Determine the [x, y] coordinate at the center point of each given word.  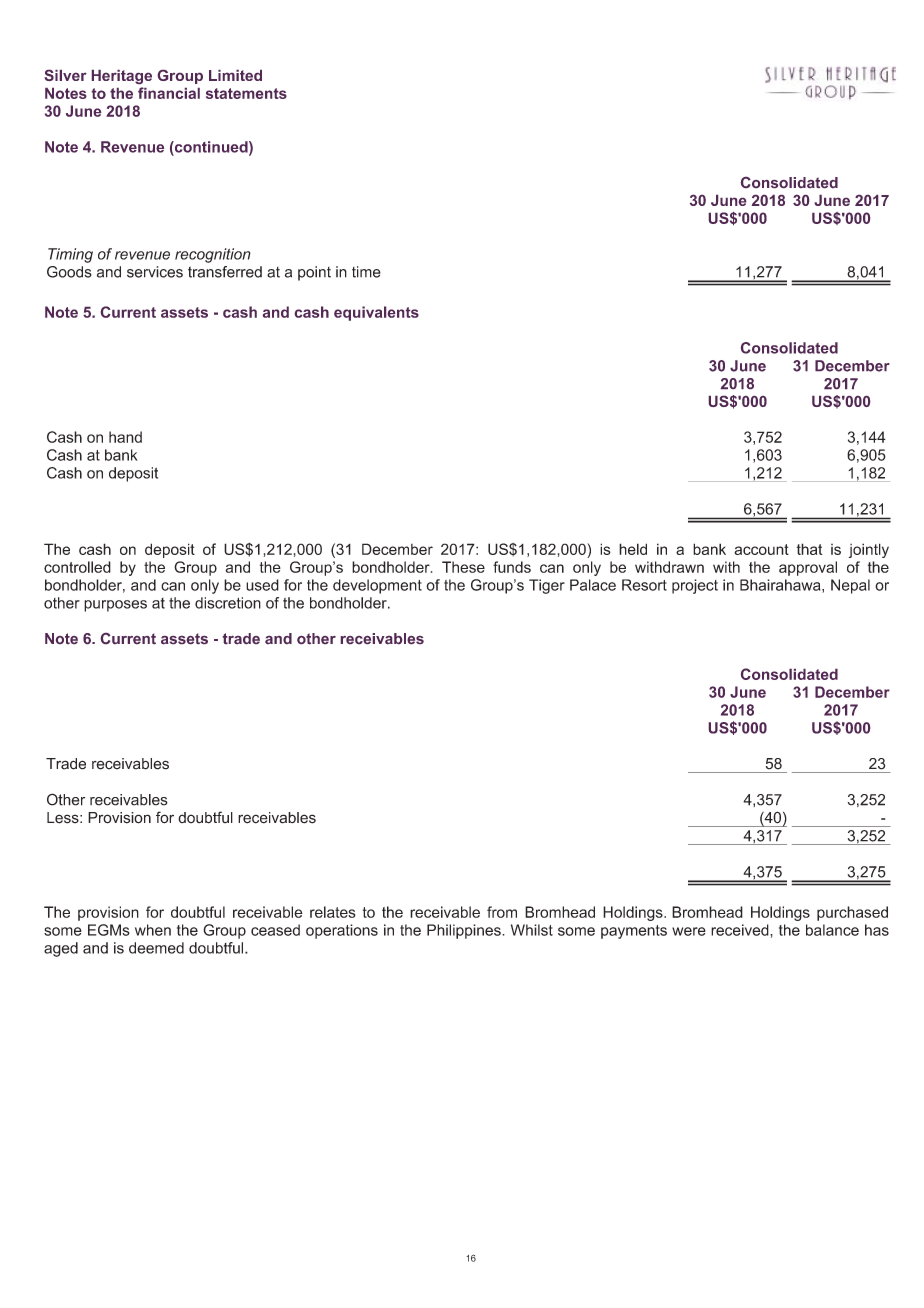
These [463, 567]
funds [512, 567]
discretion [228, 603]
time [366, 272]
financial [169, 93]
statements [246, 93]
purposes [115, 606]
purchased [852, 913]
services [155, 272]
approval [808, 568]
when [153, 930]
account [761, 549]
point [314, 273]
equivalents [376, 313]
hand [125, 437]
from [502, 912]
